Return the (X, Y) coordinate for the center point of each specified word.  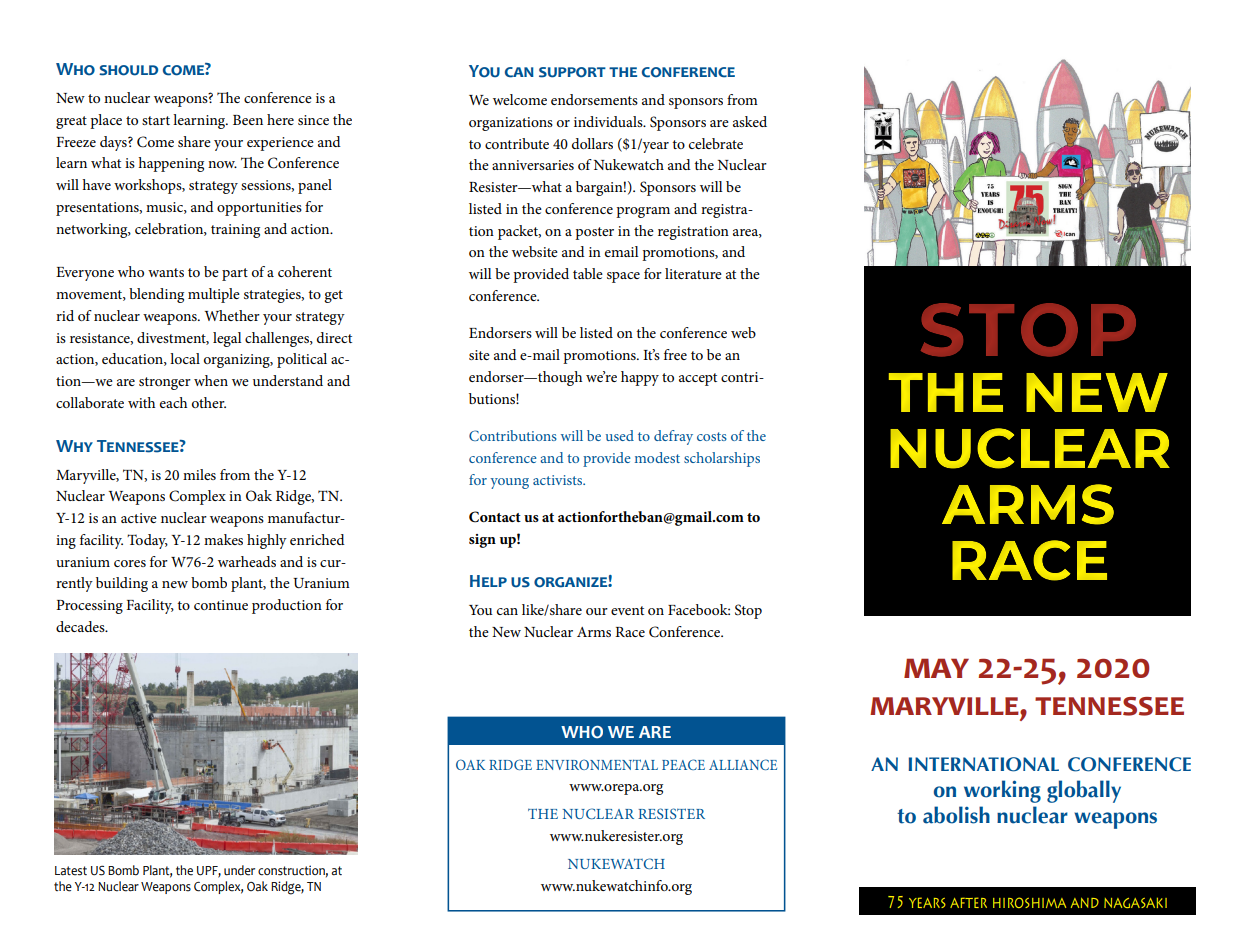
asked (750, 121)
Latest (71, 871)
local (185, 358)
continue (221, 605)
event (627, 610)
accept (698, 379)
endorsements (594, 99)
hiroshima (1029, 902)
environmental (597, 764)
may (936, 668)
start (156, 120)
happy (640, 378)
